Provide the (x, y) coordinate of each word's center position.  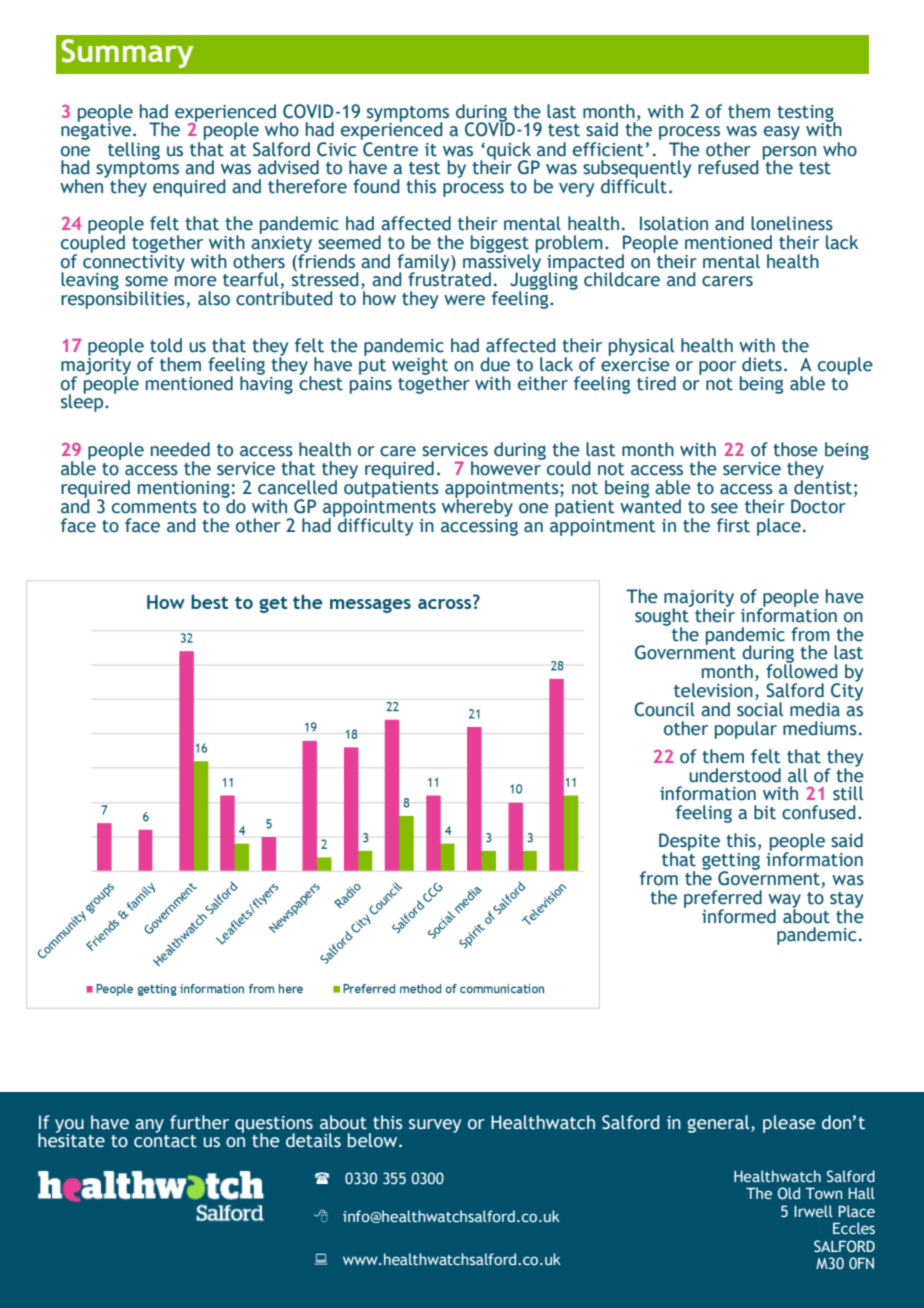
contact (165, 1140)
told (166, 345)
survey (435, 1126)
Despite (689, 843)
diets (762, 364)
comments (154, 507)
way (784, 902)
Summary (127, 53)
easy (782, 133)
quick (510, 152)
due (495, 364)
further (199, 1122)
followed (801, 670)
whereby (477, 506)
